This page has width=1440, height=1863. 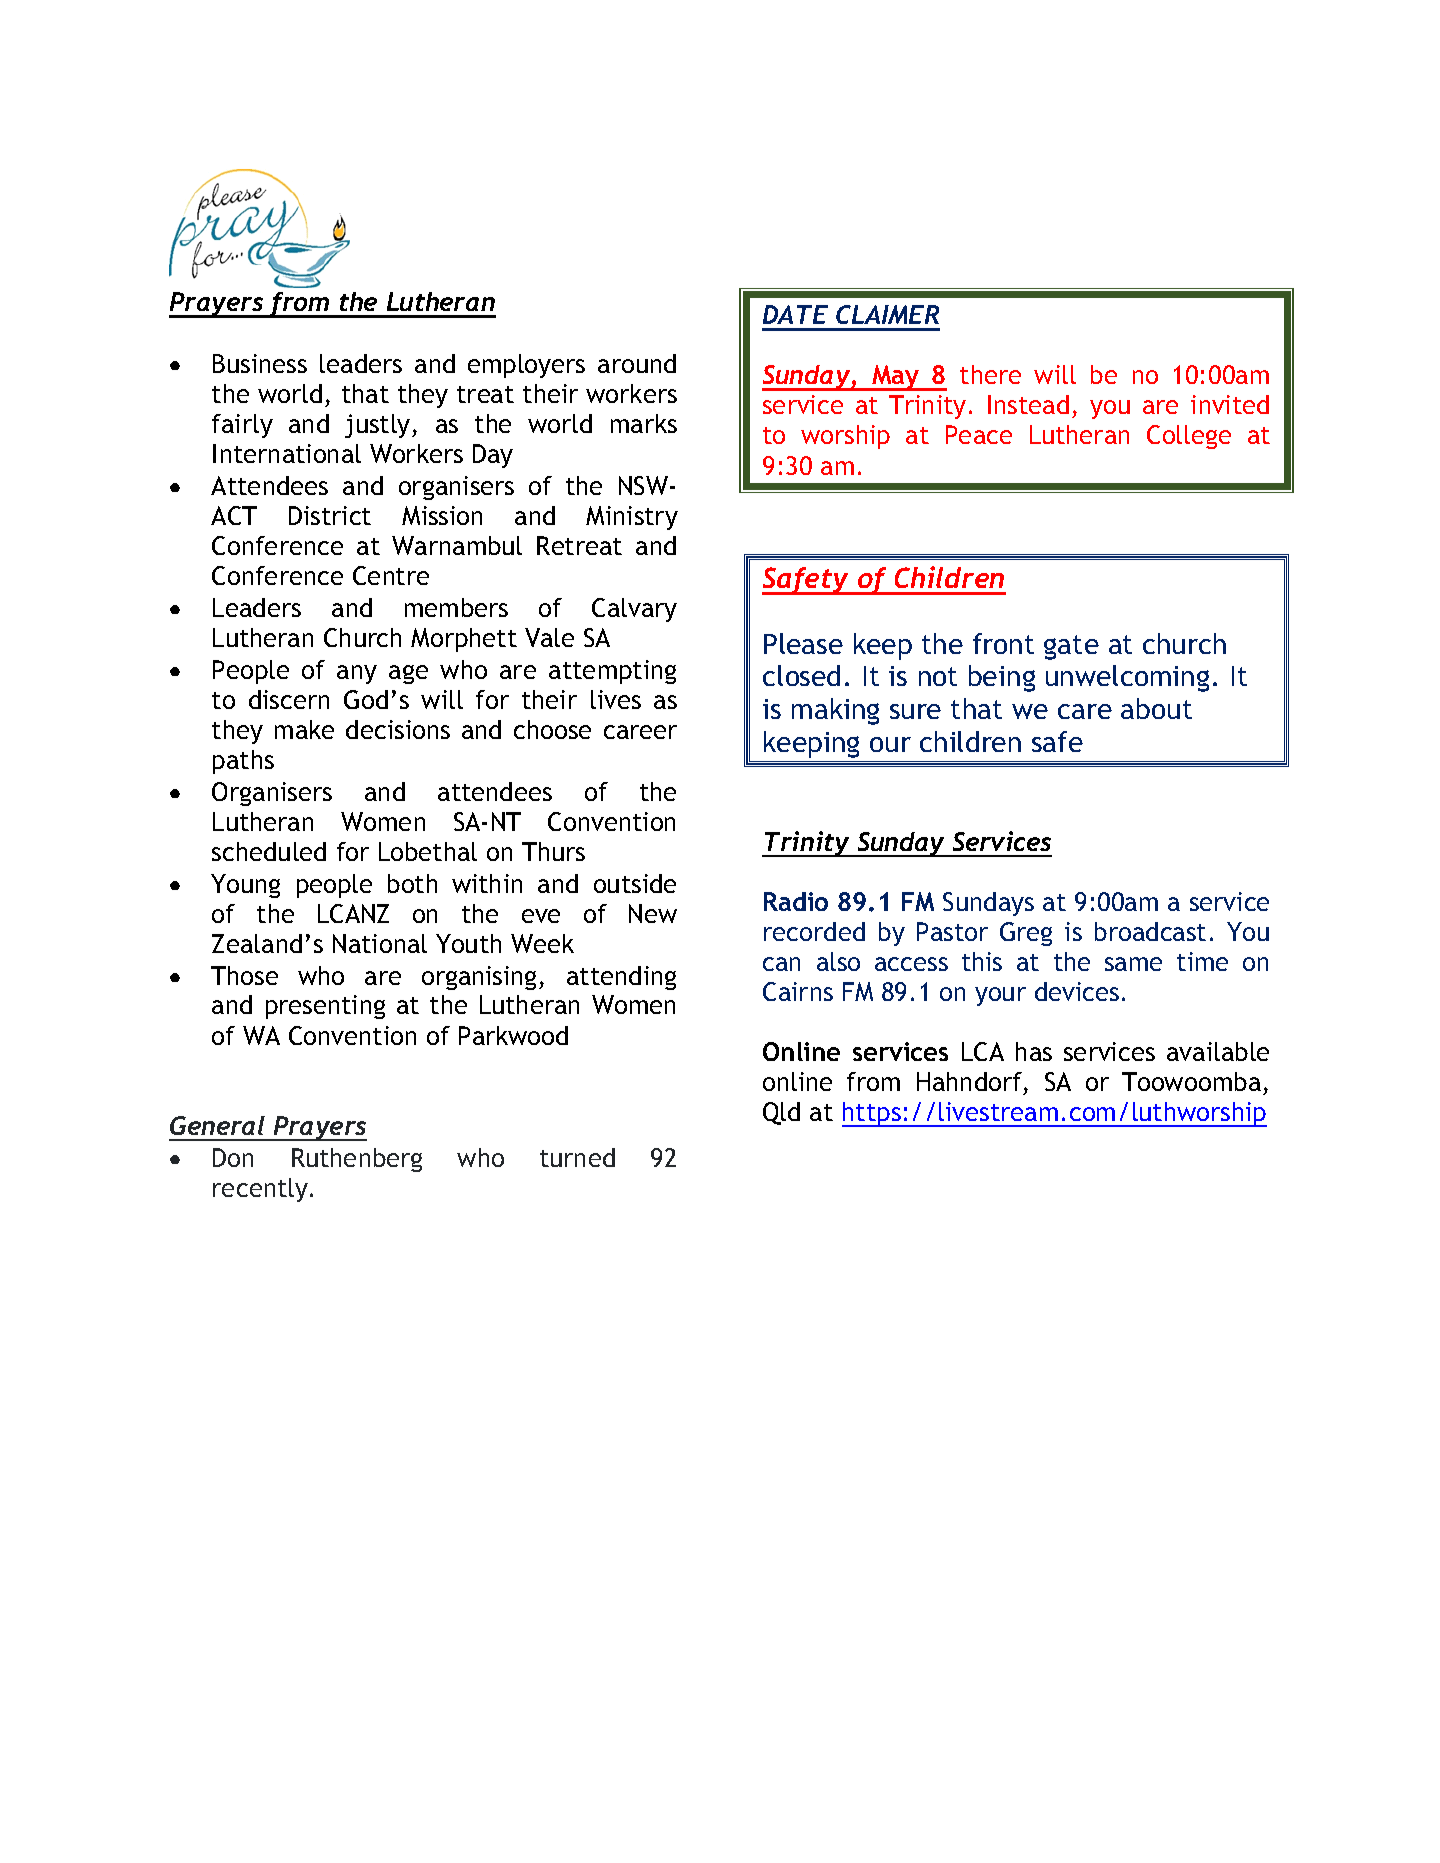 What do you see at coordinates (304, 729) in the page?
I see `make` at bounding box center [304, 729].
